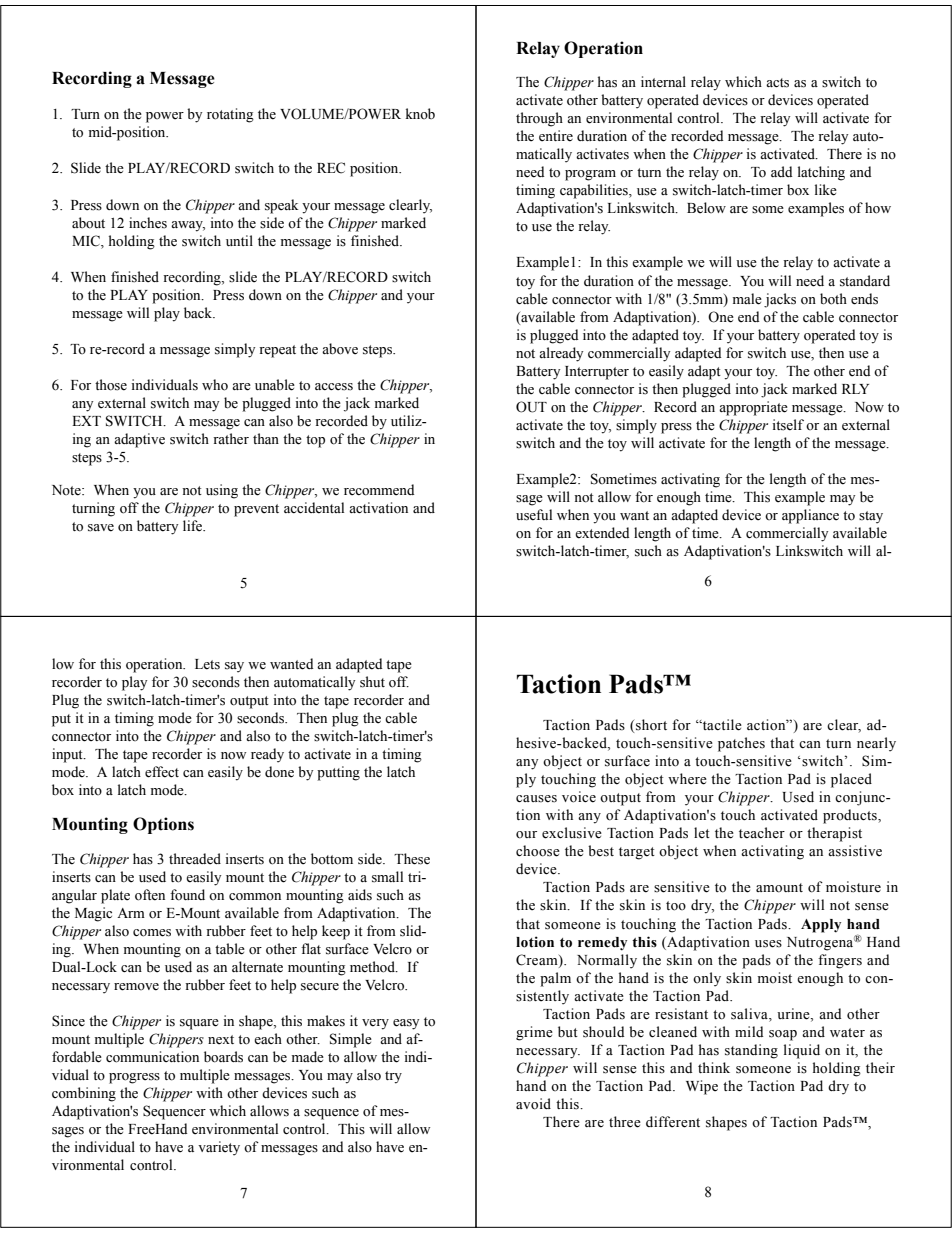  I want to click on voice, so click(579, 797).
